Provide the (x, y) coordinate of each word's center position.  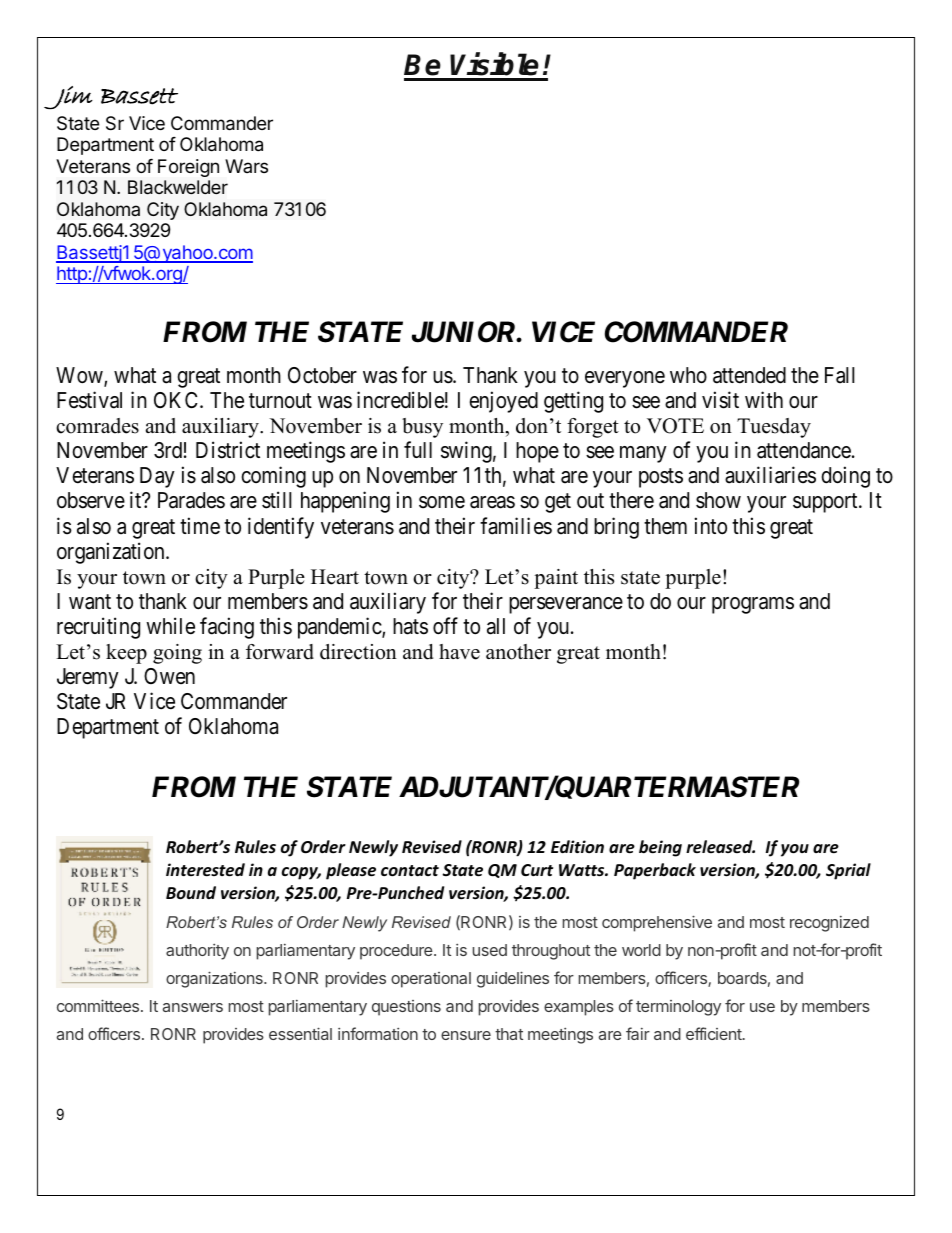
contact (410, 871)
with (764, 399)
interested (205, 870)
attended (749, 375)
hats (410, 626)
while (170, 626)
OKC (177, 400)
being (660, 848)
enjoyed (503, 402)
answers (193, 1007)
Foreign (188, 168)
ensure (466, 1035)
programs (753, 605)
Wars (246, 166)
